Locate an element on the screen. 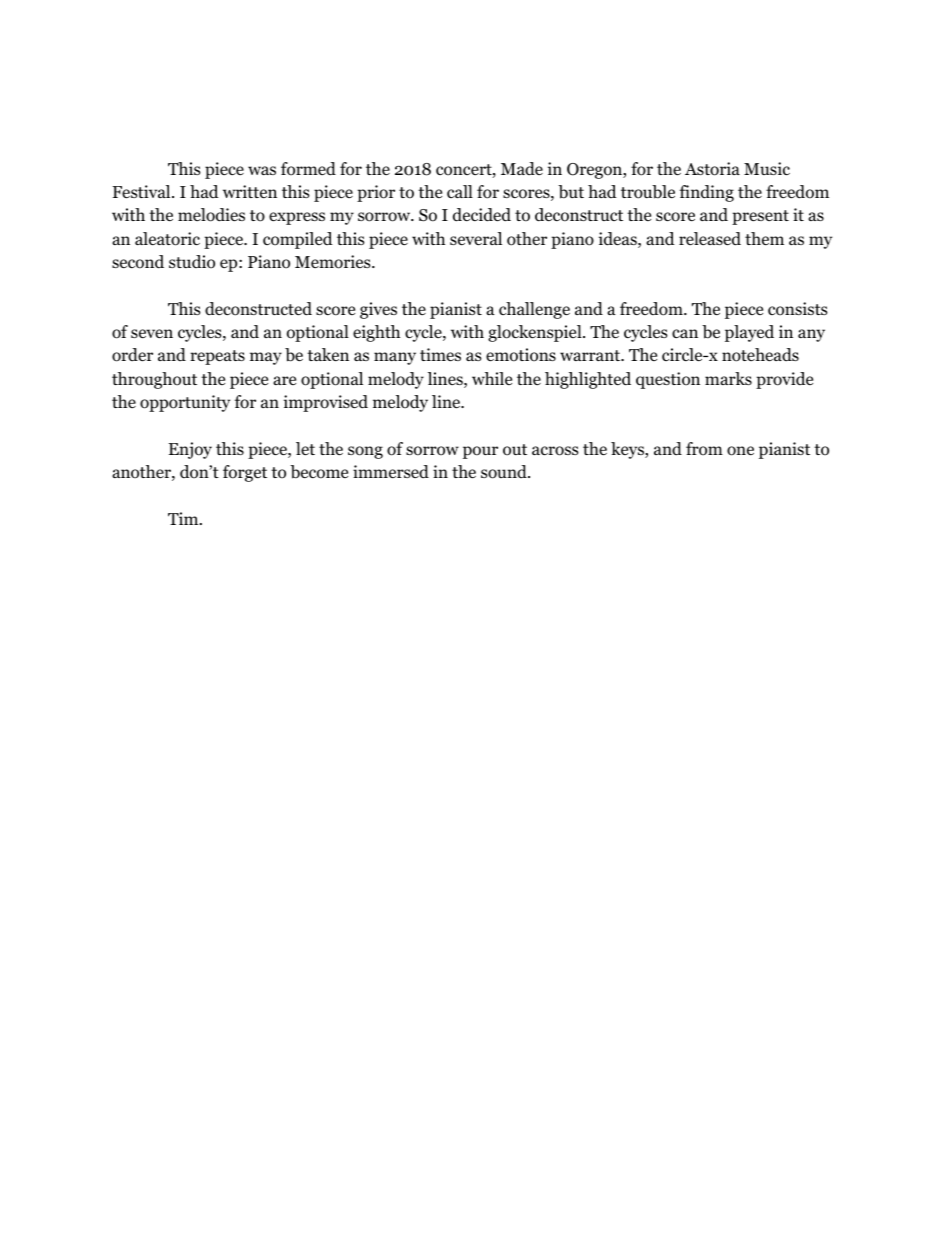 This screenshot has width=952, height=1233. forget is located at coordinates (245, 473).
